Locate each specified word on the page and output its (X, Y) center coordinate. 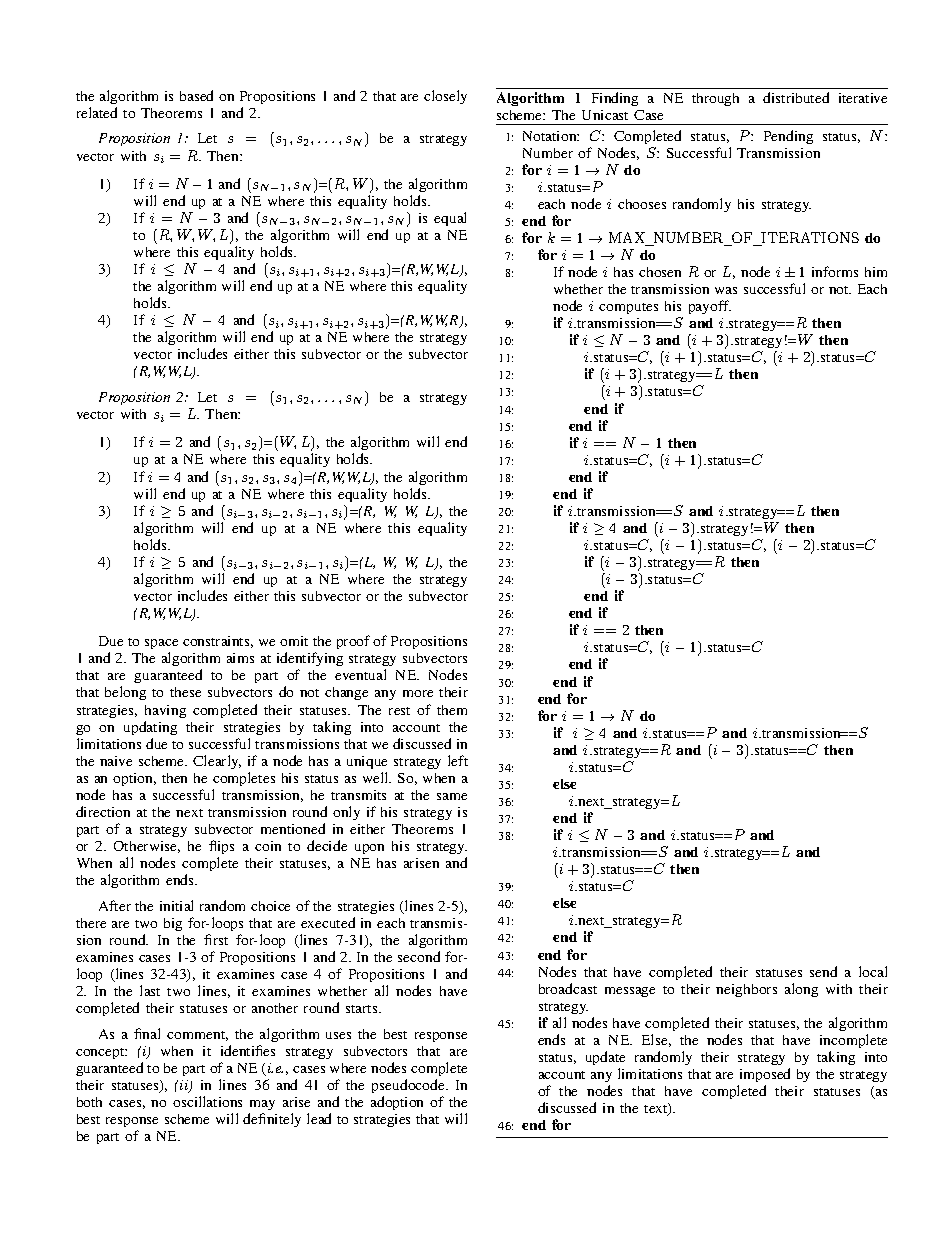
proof (353, 642)
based (196, 95)
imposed (765, 1075)
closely (445, 97)
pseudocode (409, 1086)
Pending (788, 137)
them (452, 710)
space (161, 646)
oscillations (207, 1101)
